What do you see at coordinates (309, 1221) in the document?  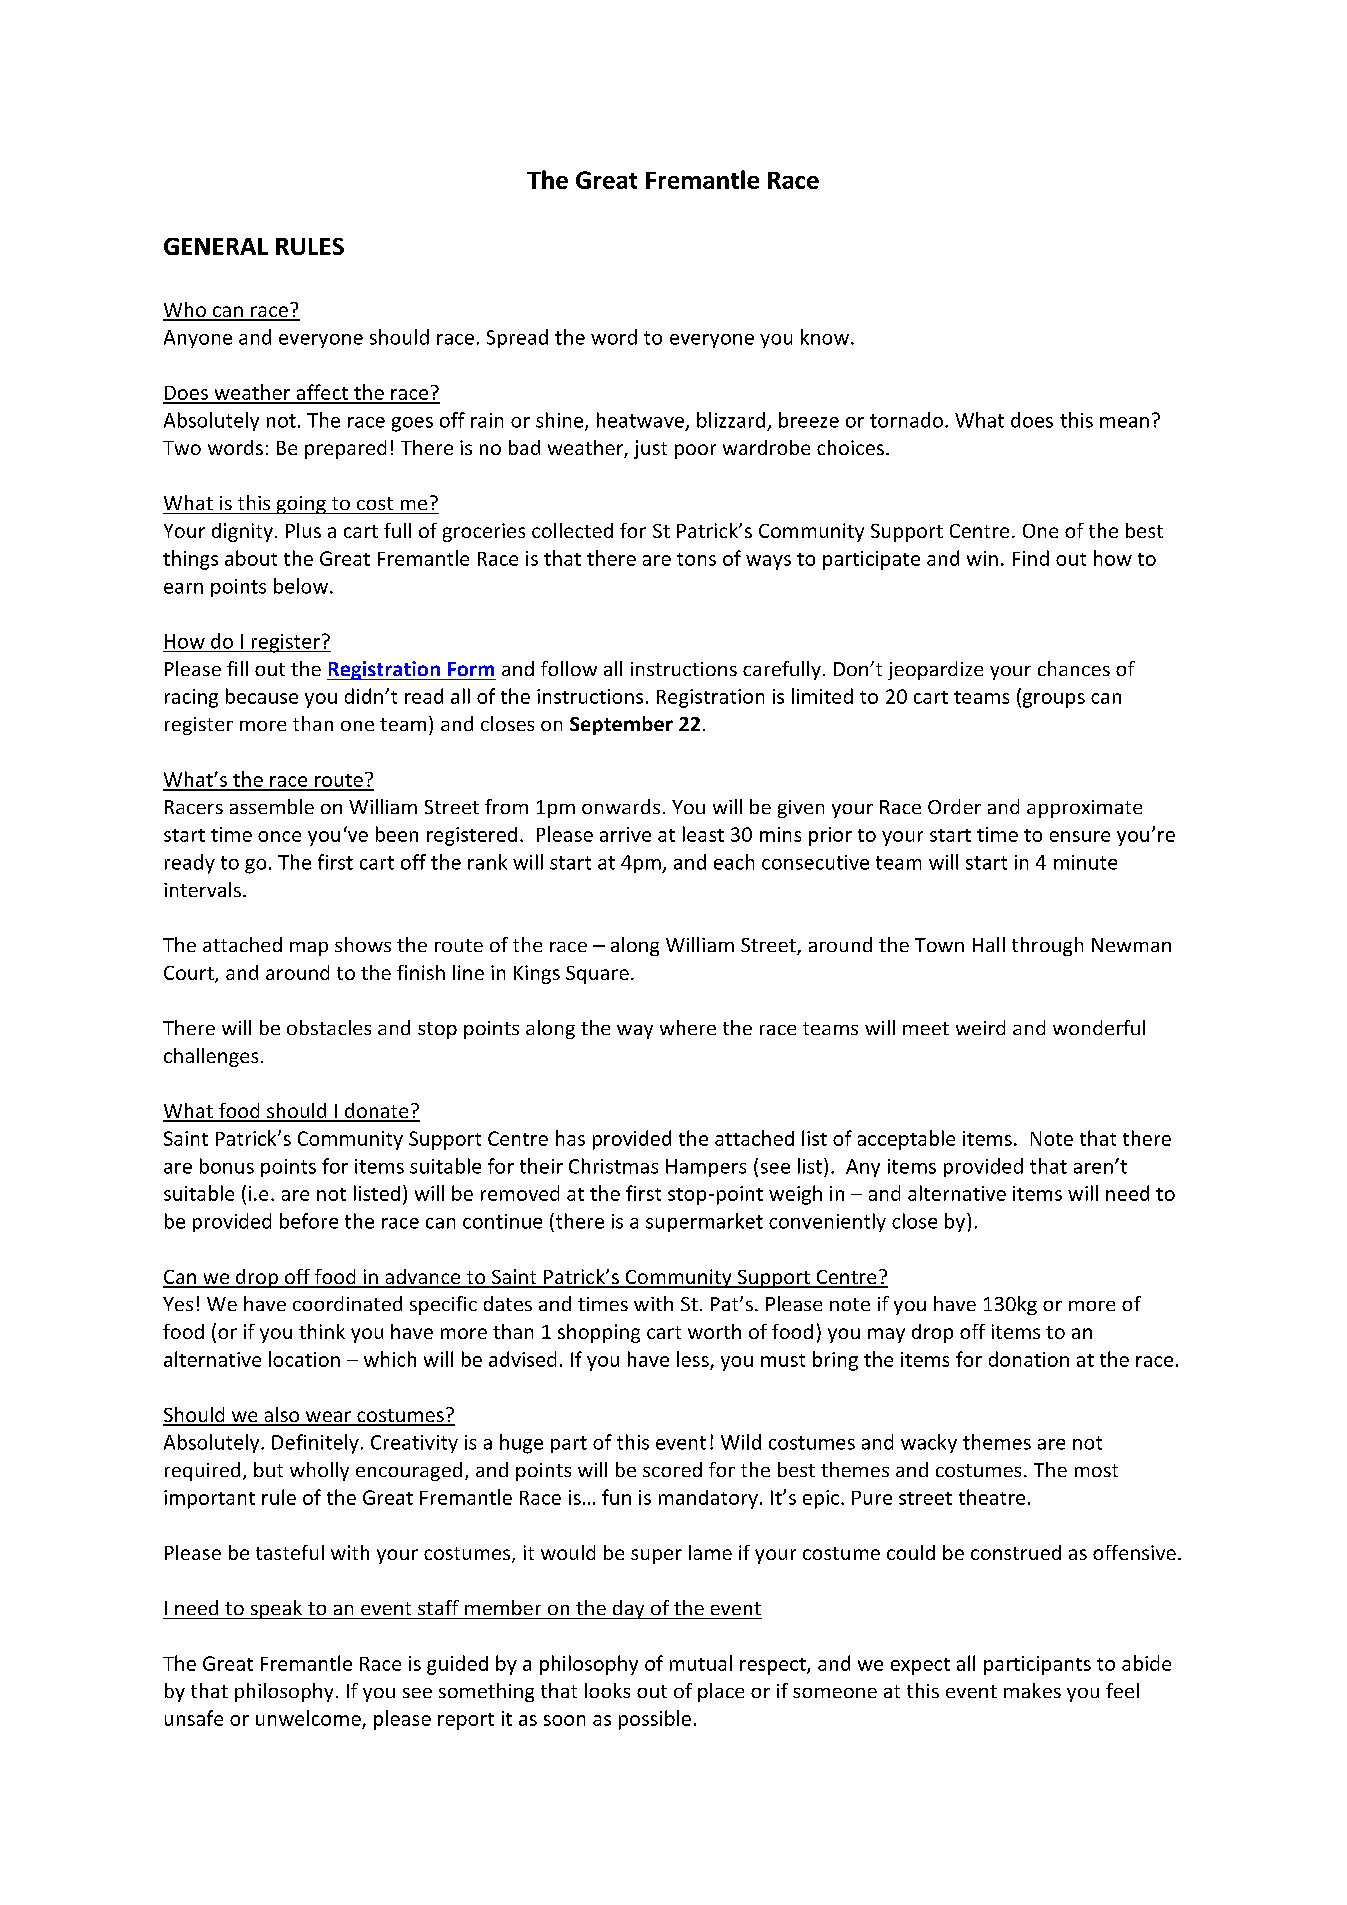 I see `before` at bounding box center [309, 1221].
